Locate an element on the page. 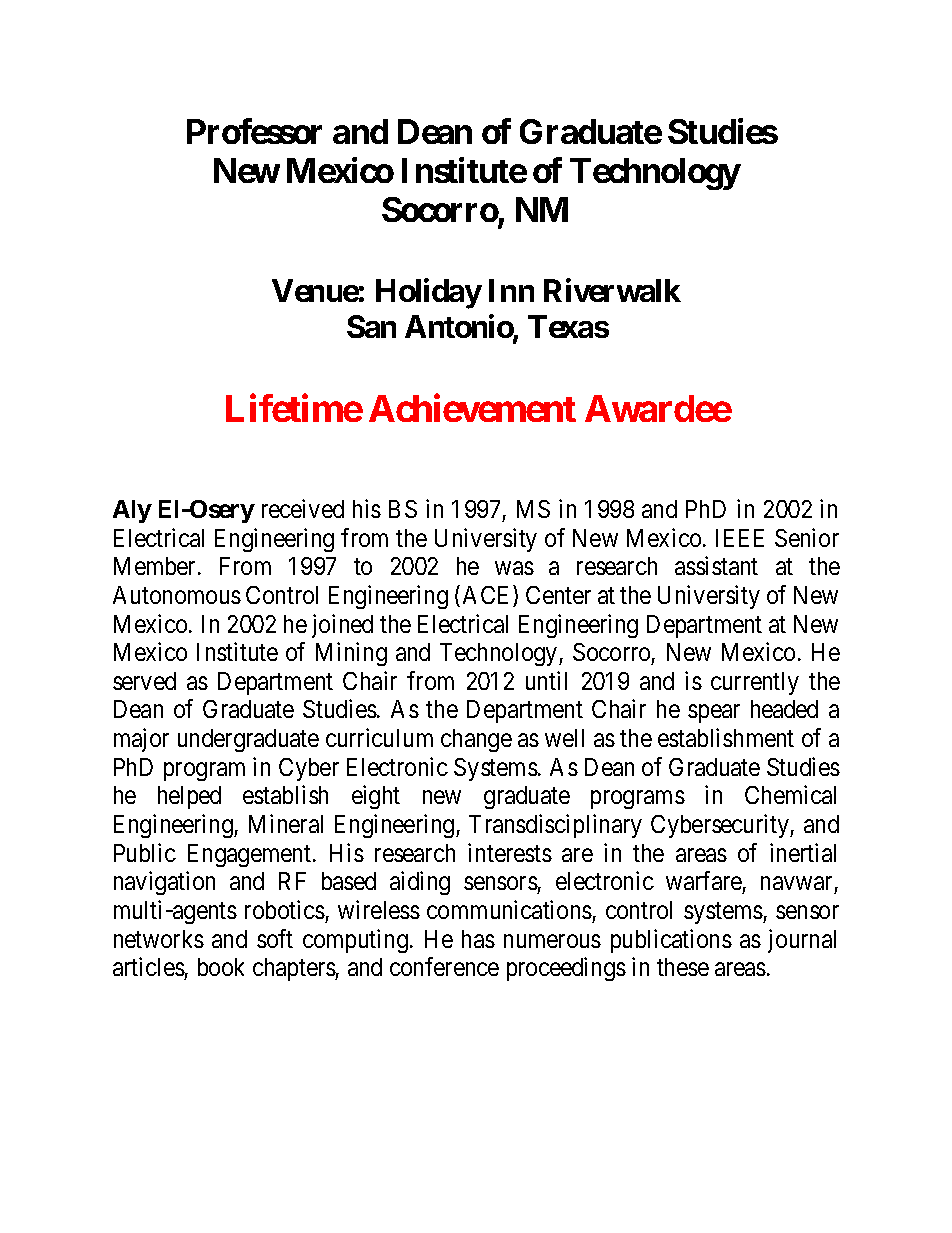 This page has width=952, height=1233. IEEE is located at coordinates (740, 538).
